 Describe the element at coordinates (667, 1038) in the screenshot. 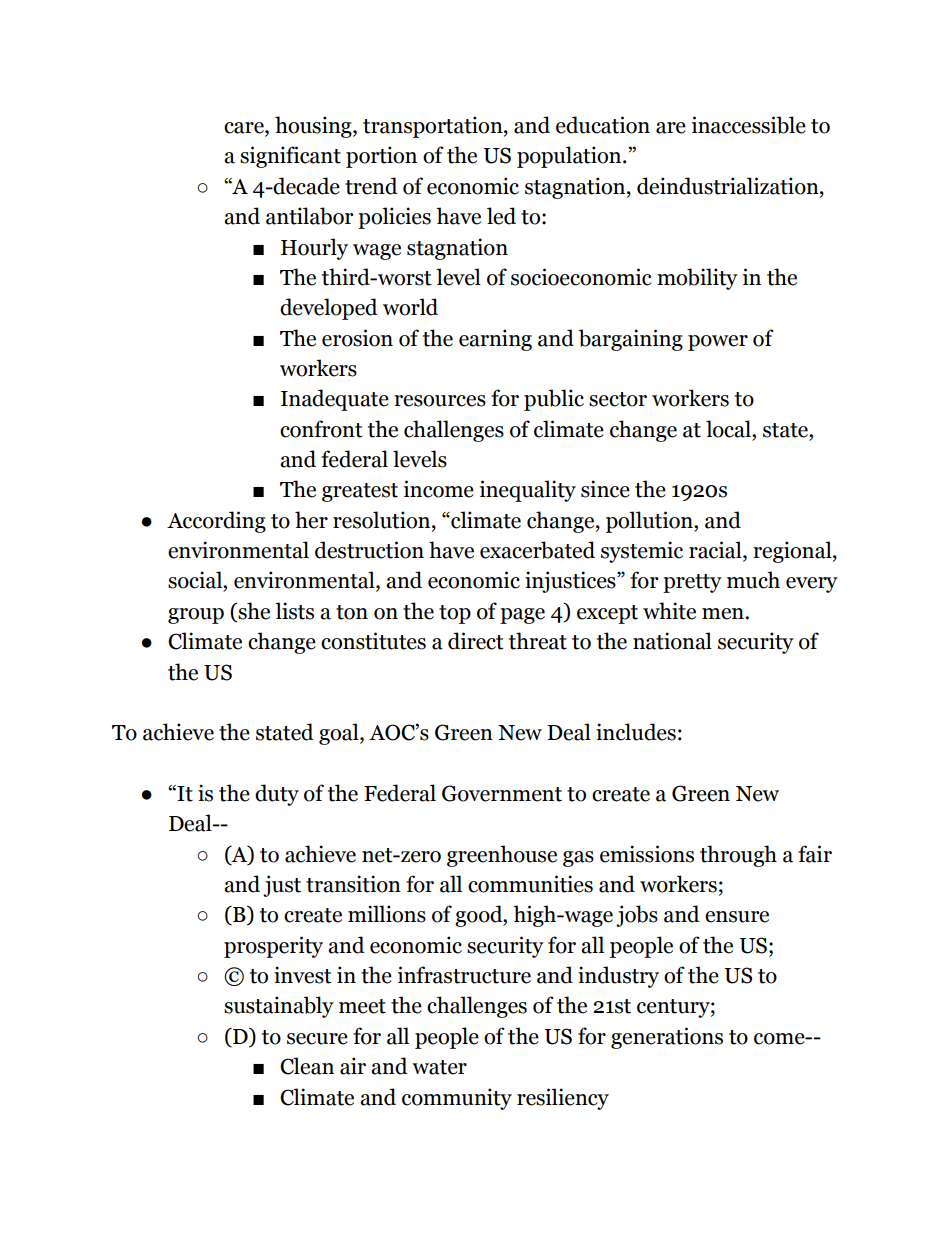

I see `generations` at that location.
